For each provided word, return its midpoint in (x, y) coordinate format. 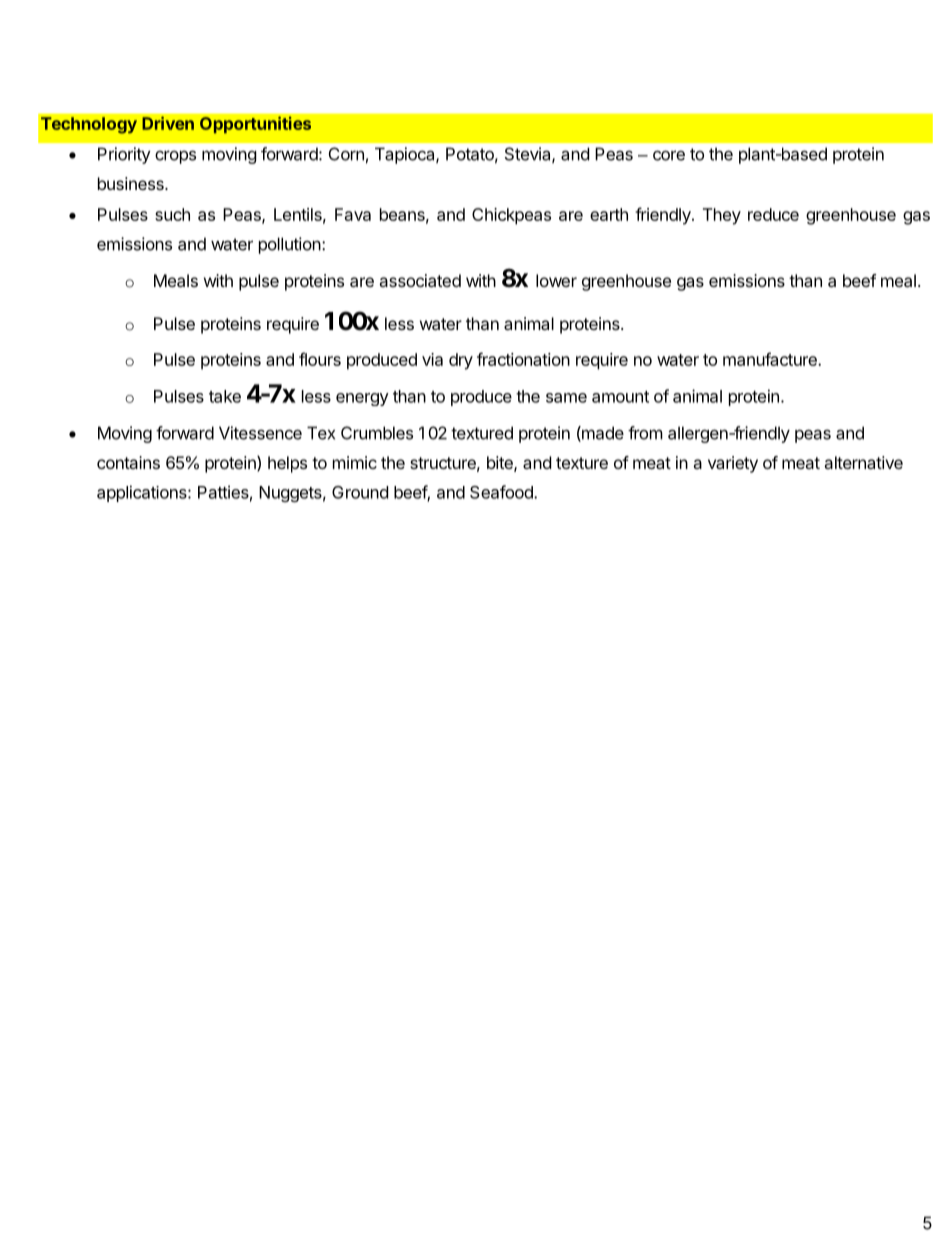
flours (320, 359)
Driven (168, 123)
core (669, 155)
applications (143, 493)
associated (420, 280)
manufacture (771, 359)
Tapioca (406, 155)
